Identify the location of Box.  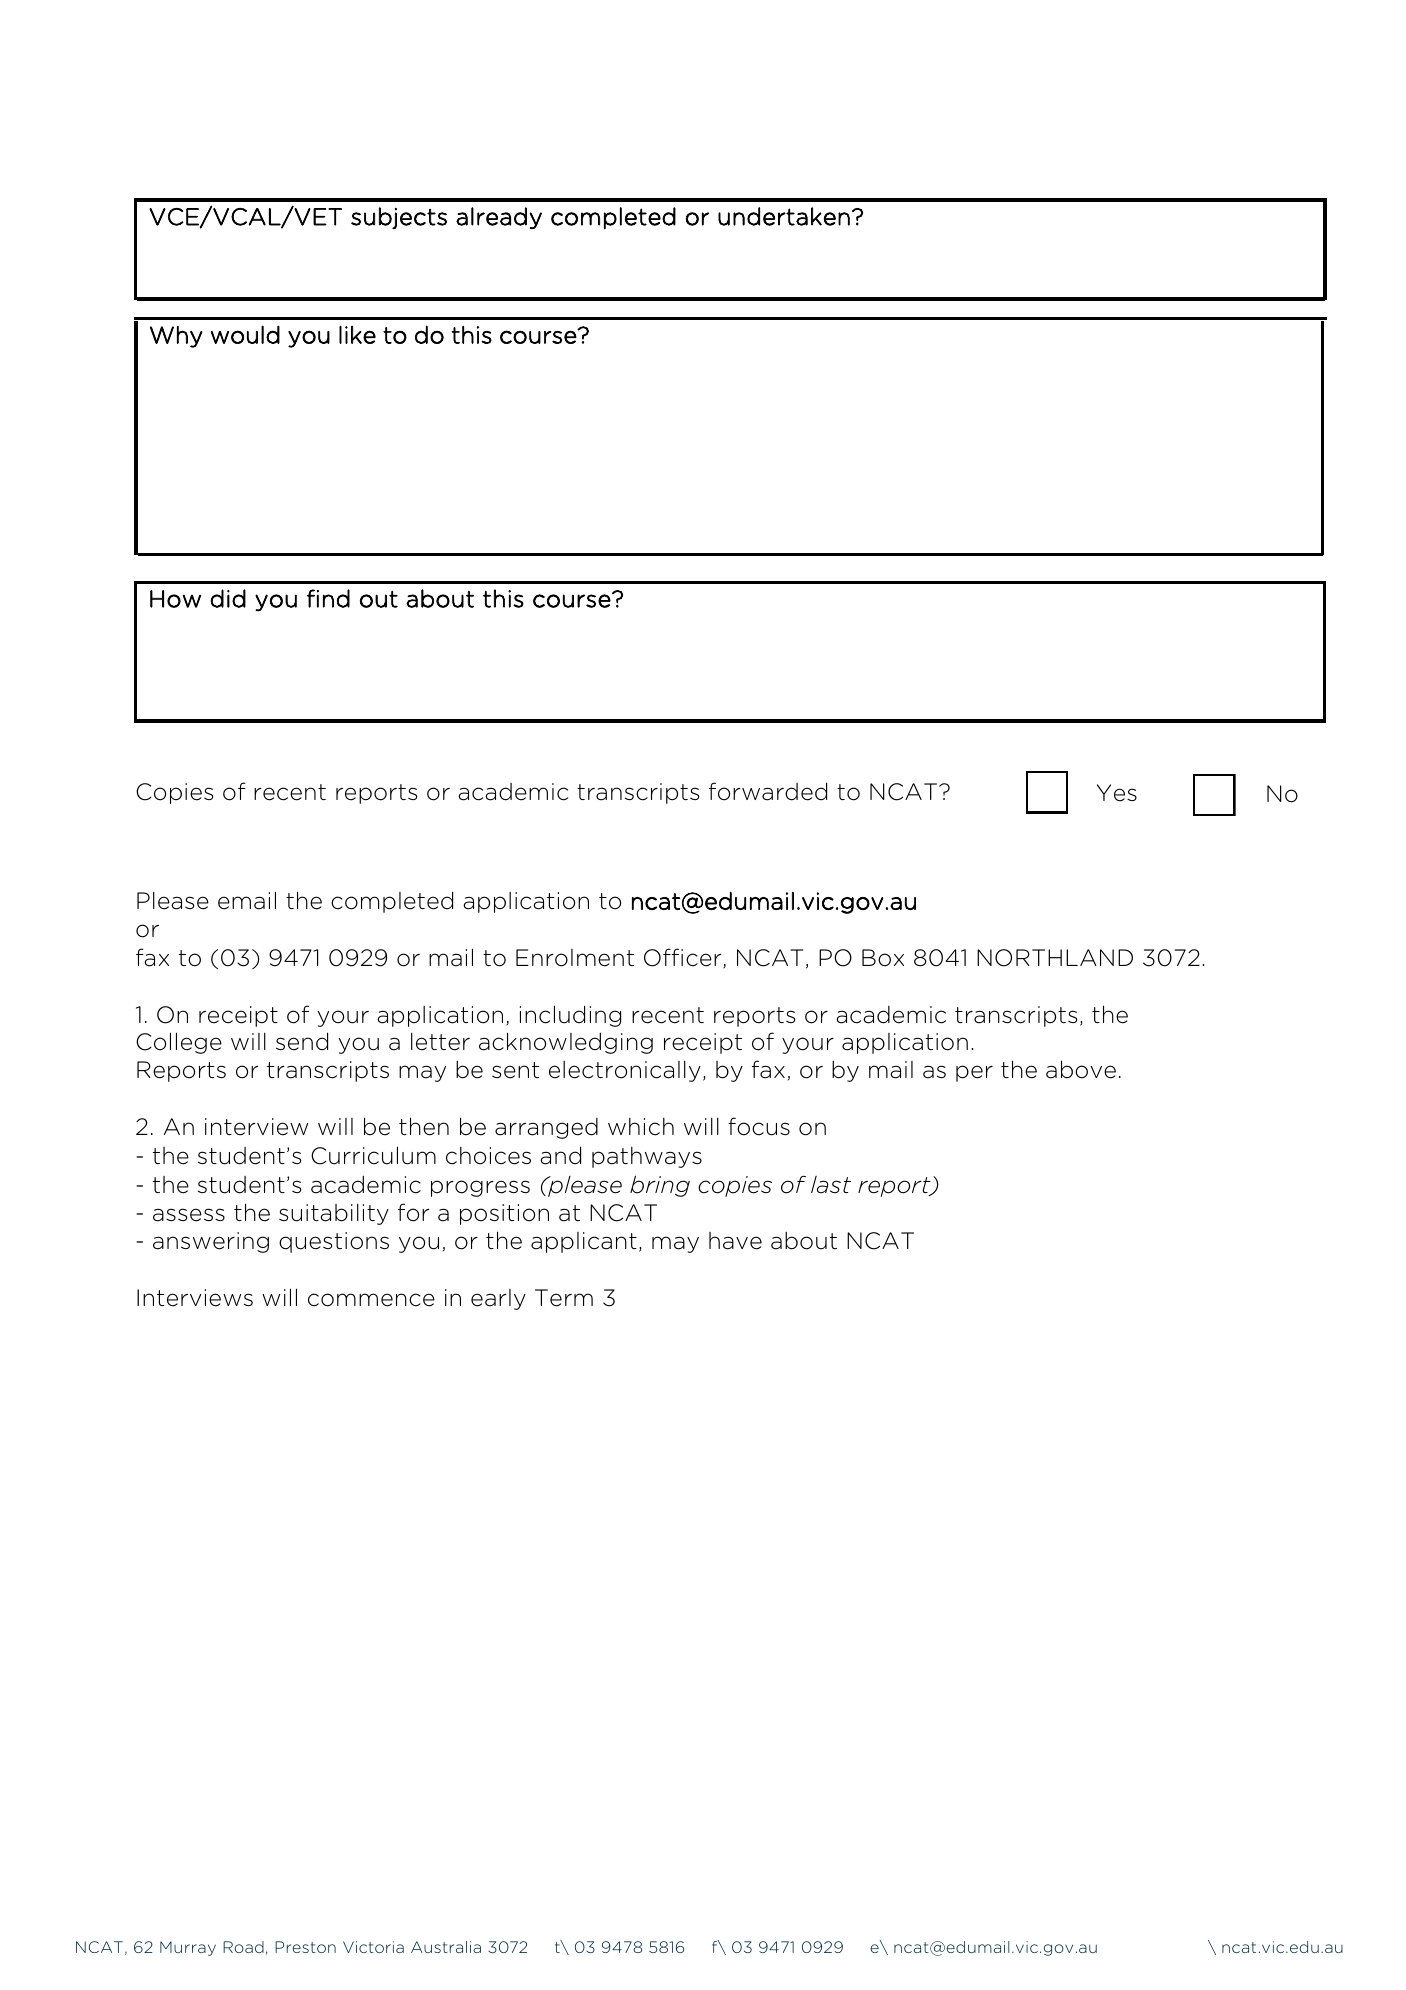
(883, 958).
